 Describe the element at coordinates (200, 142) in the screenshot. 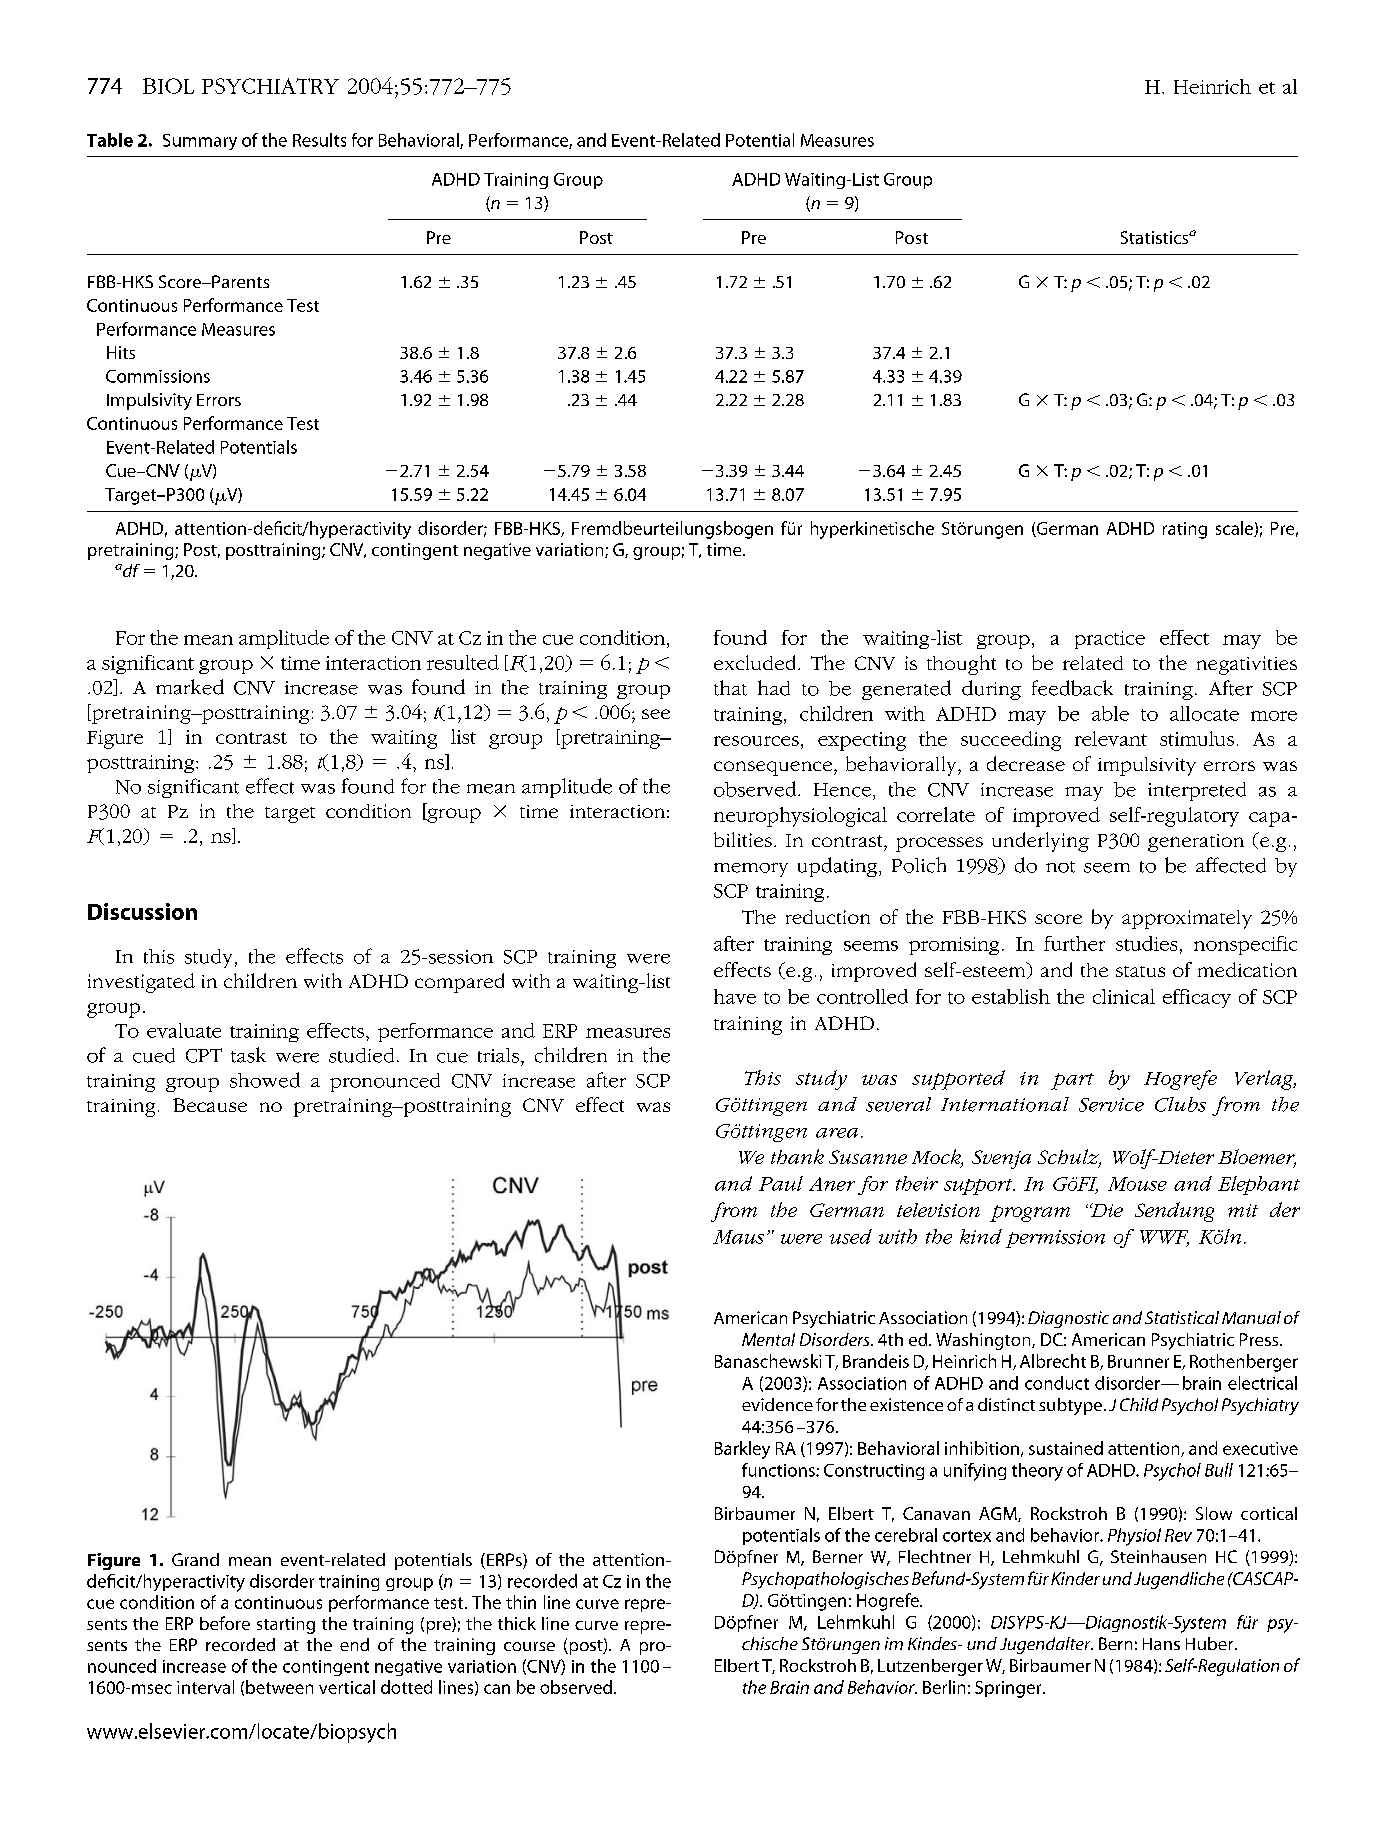

I see `Summary` at that location.
